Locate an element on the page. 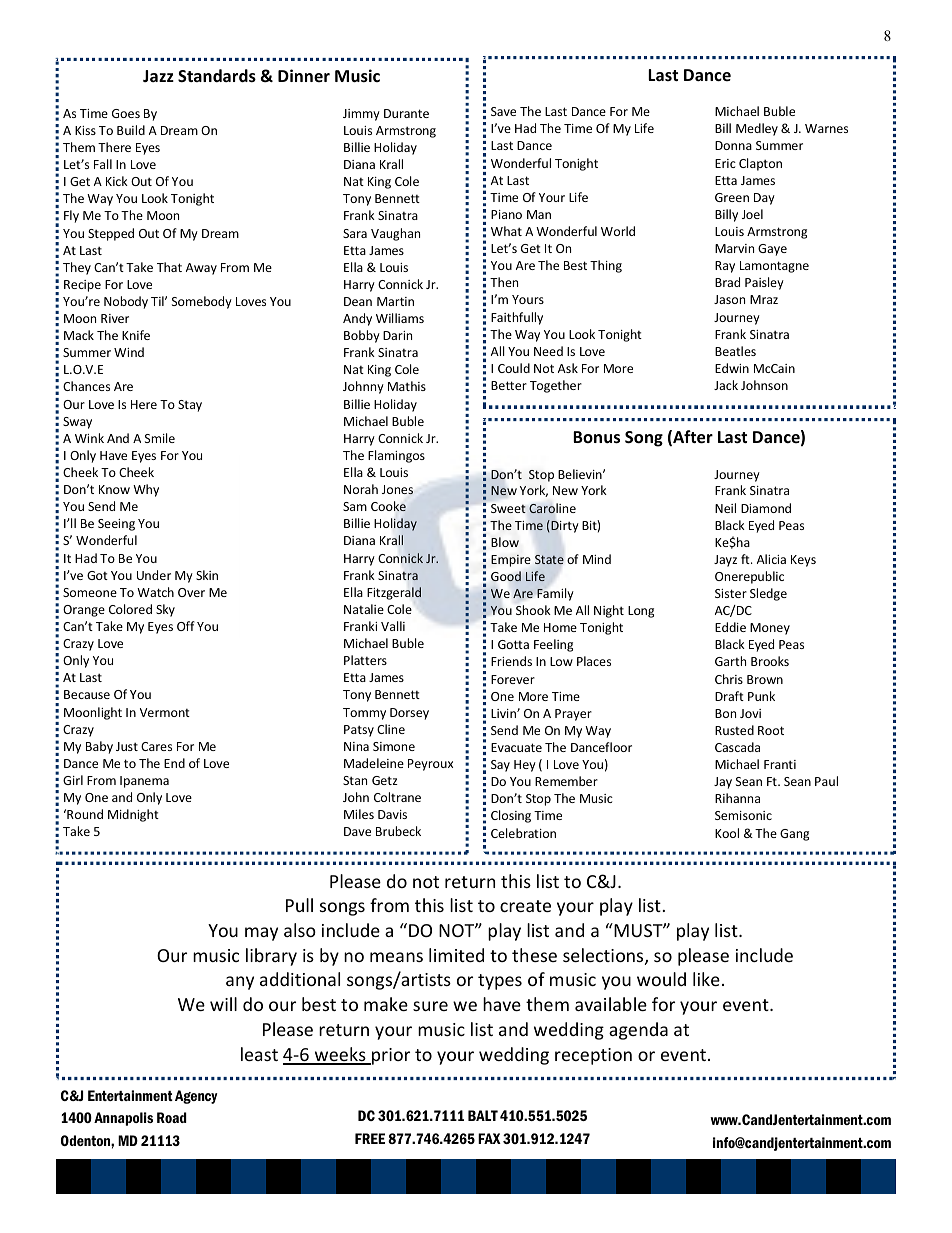  agenda is located at coordinates (638, 1031).
